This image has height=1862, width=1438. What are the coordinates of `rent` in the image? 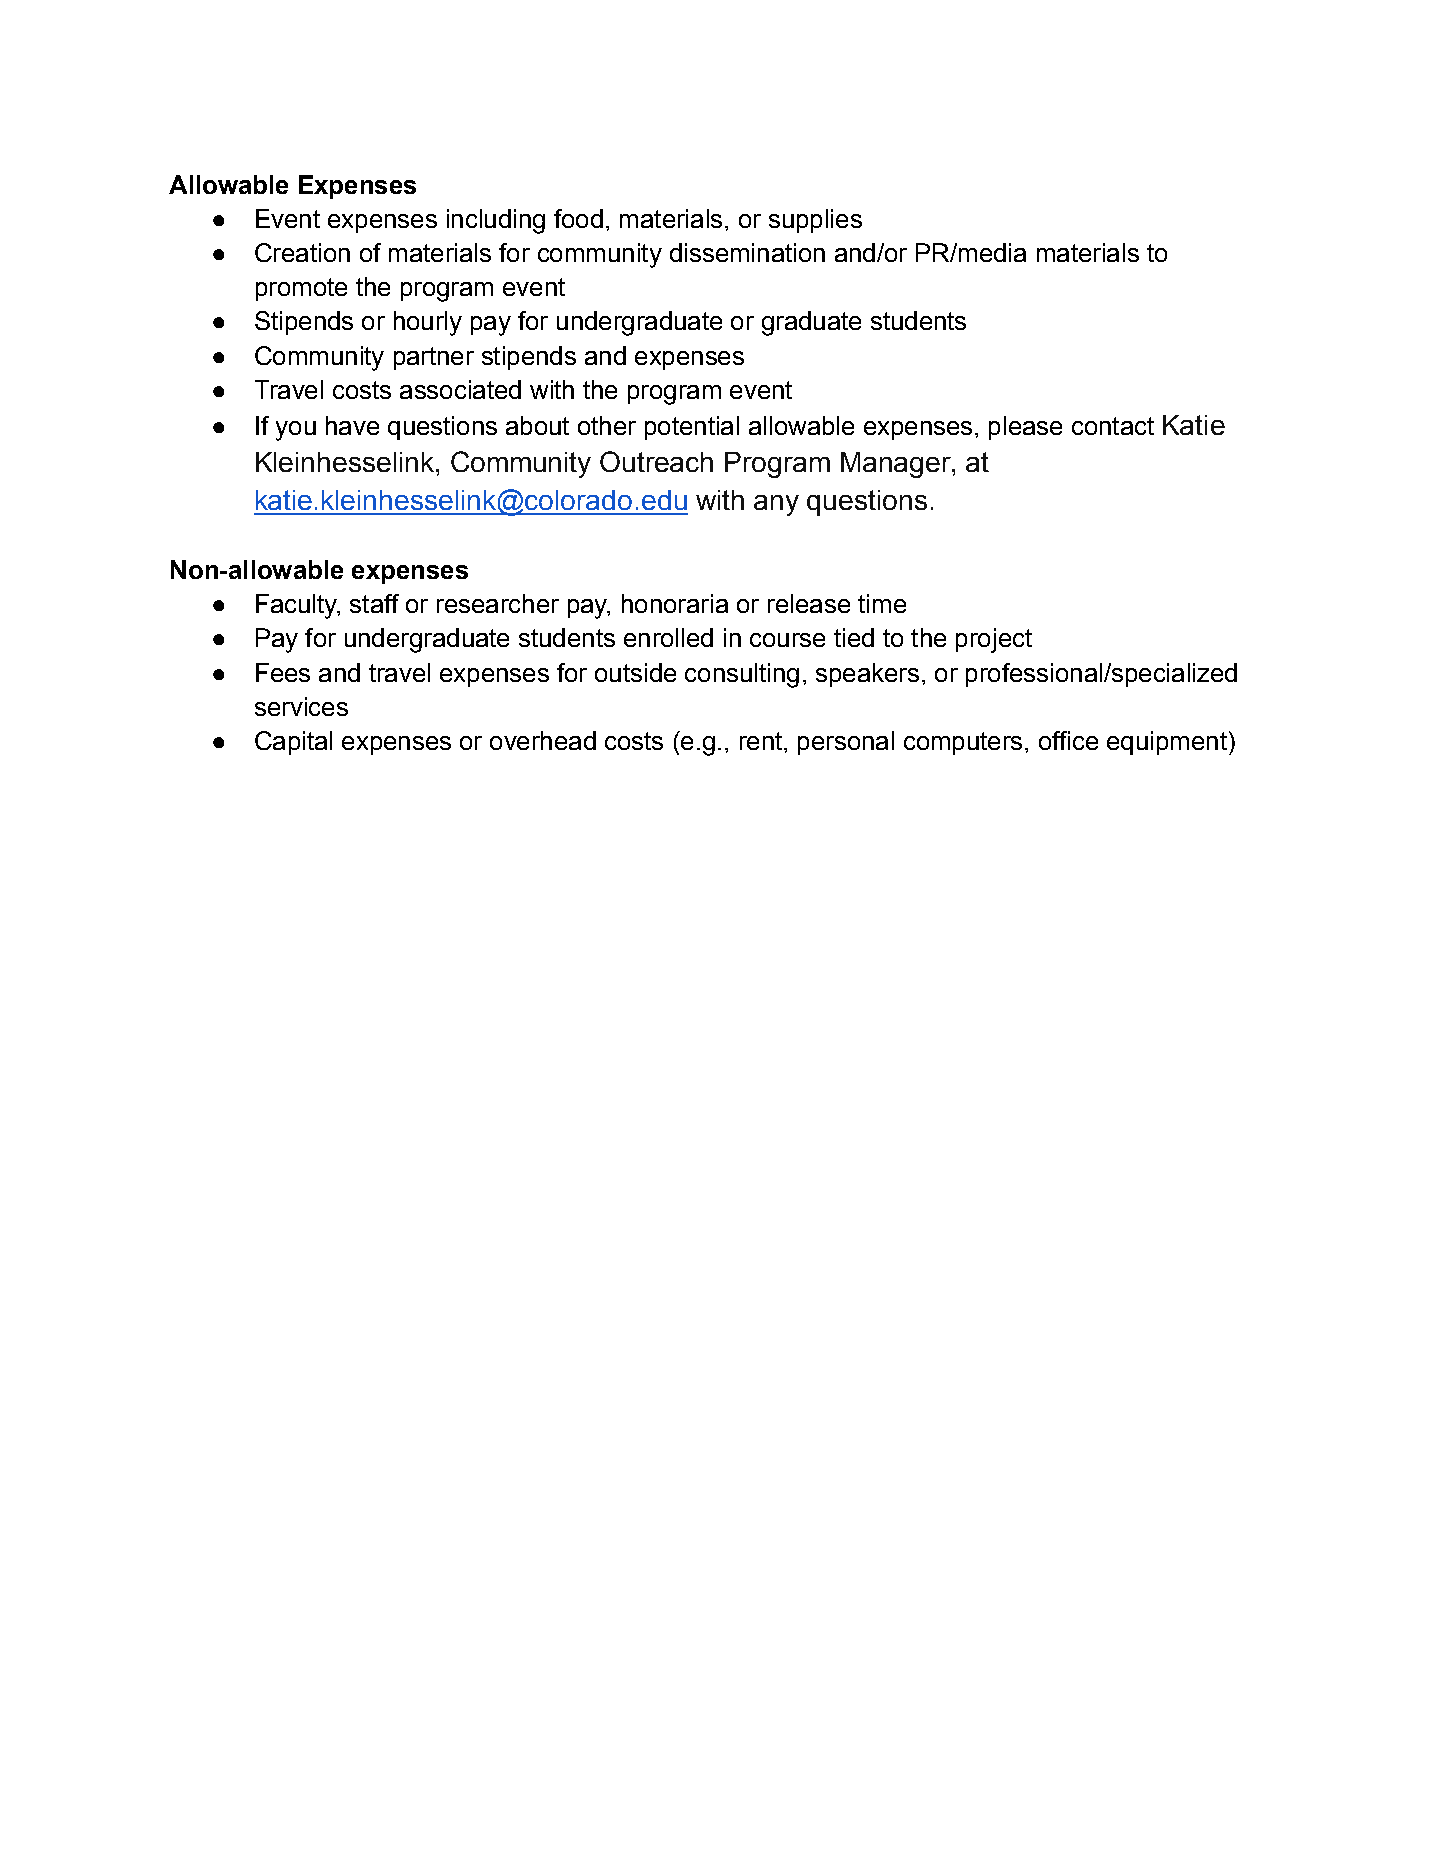 It's located at (761, 741).
